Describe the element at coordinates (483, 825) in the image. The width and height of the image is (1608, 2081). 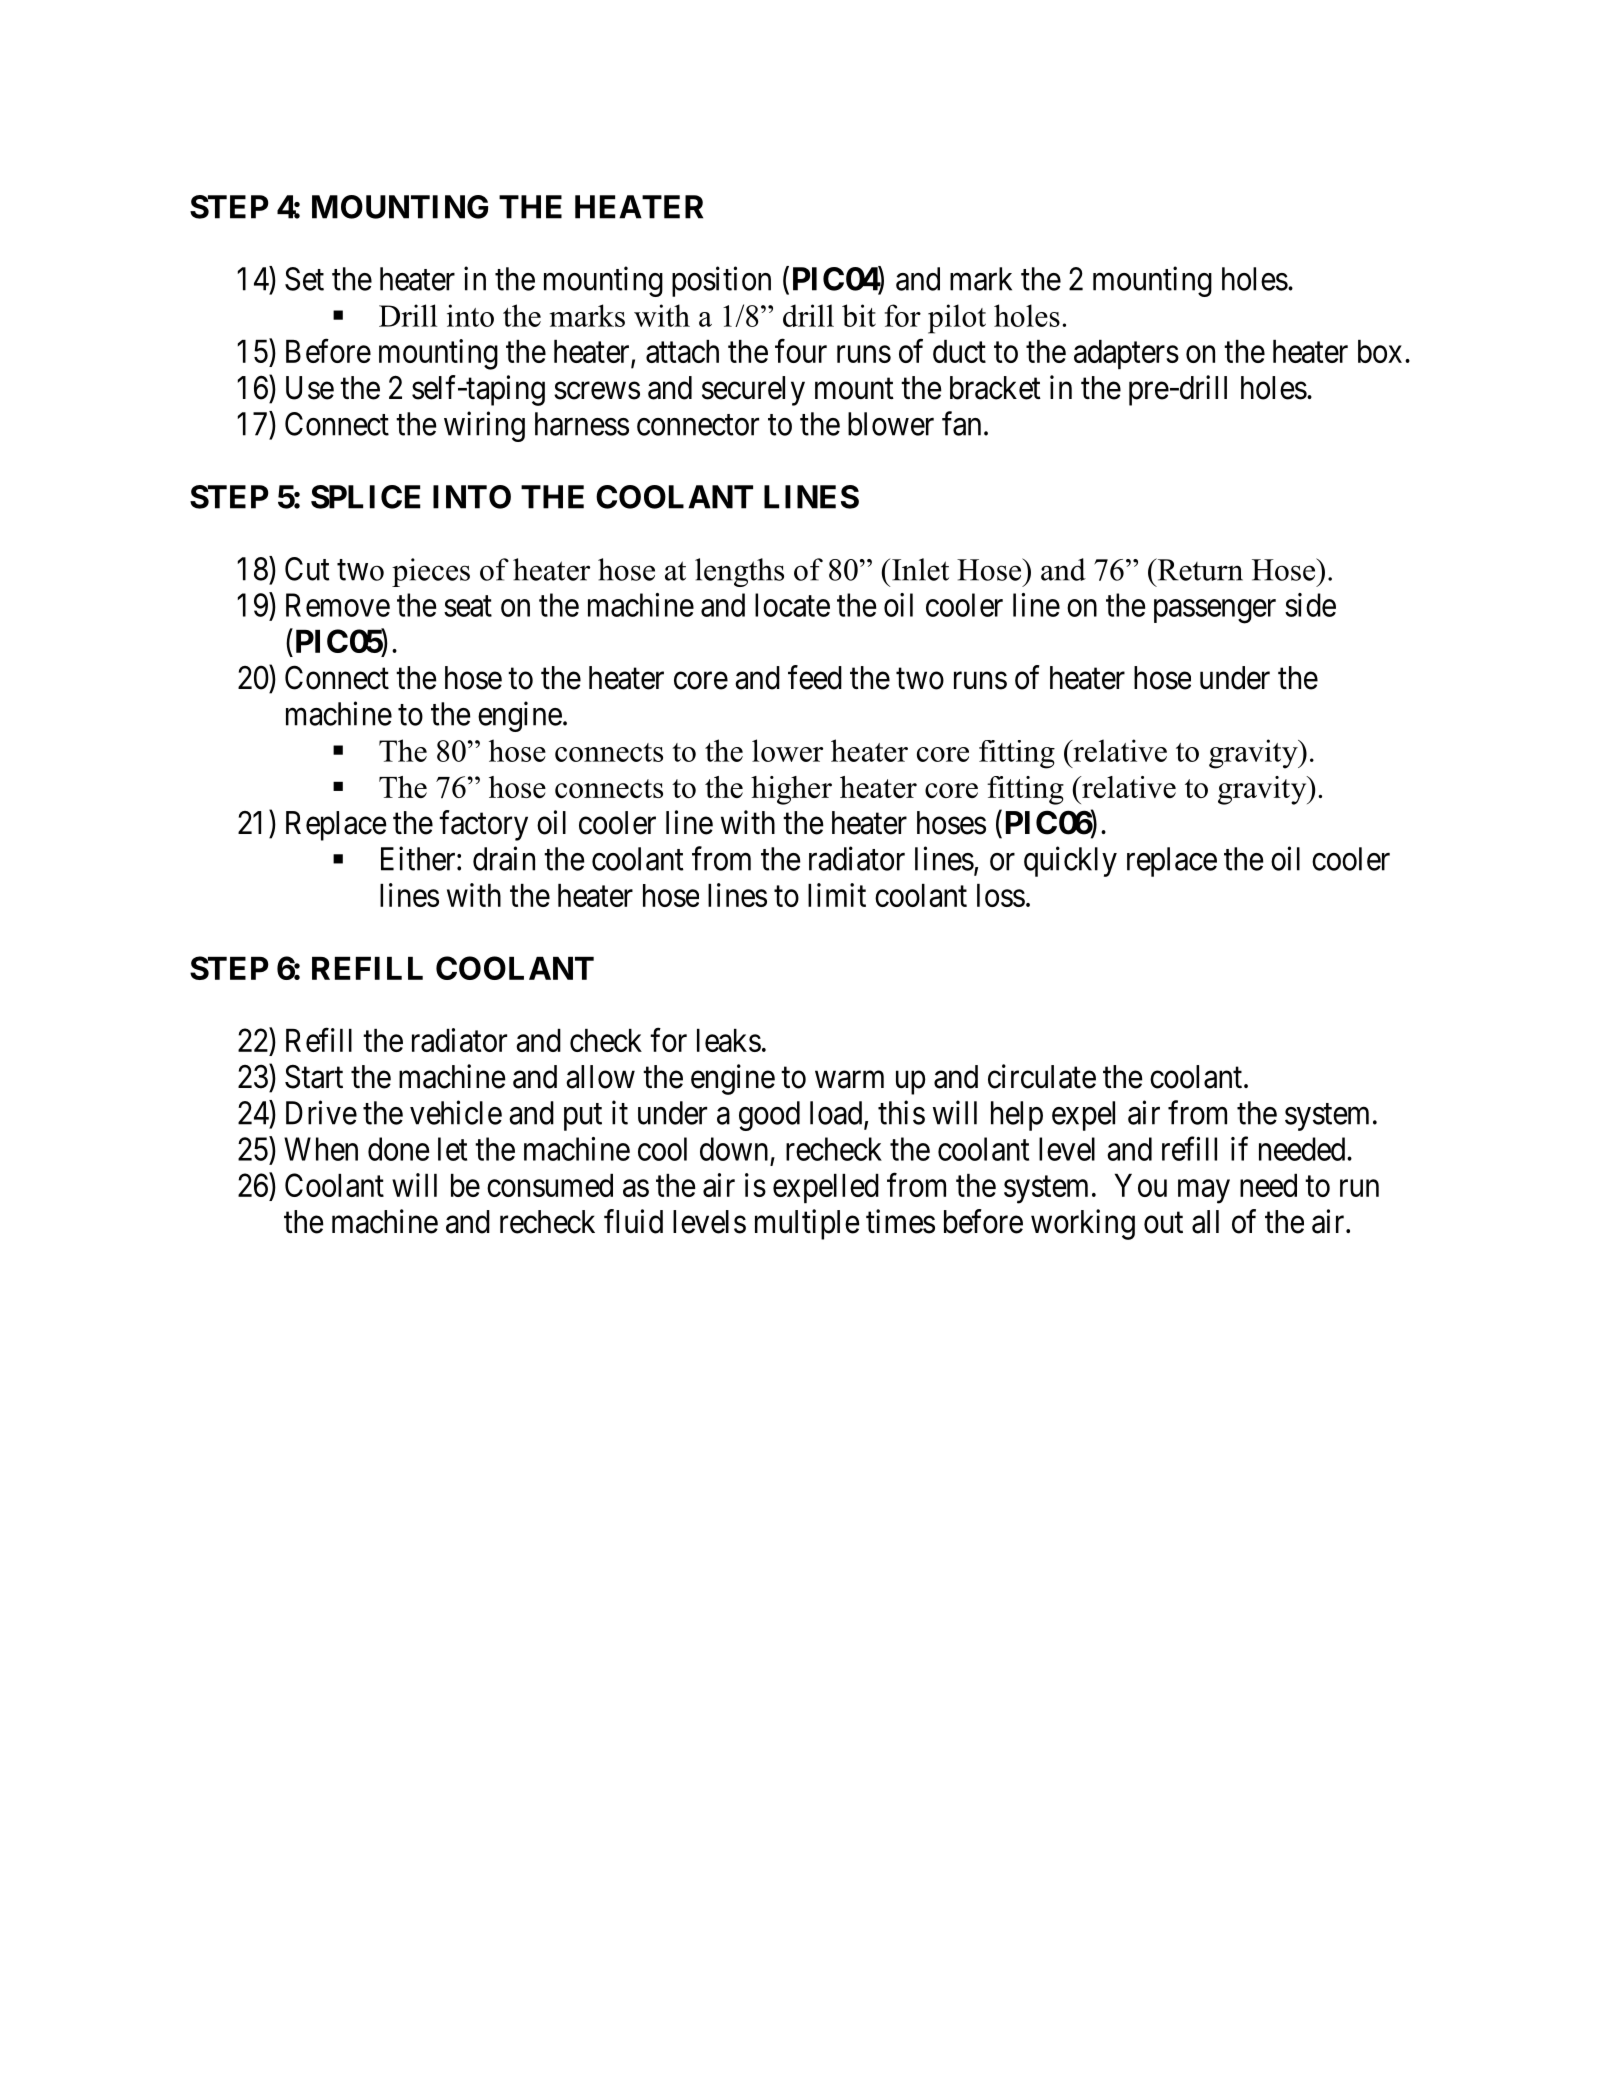
I see `factory` at that location.
